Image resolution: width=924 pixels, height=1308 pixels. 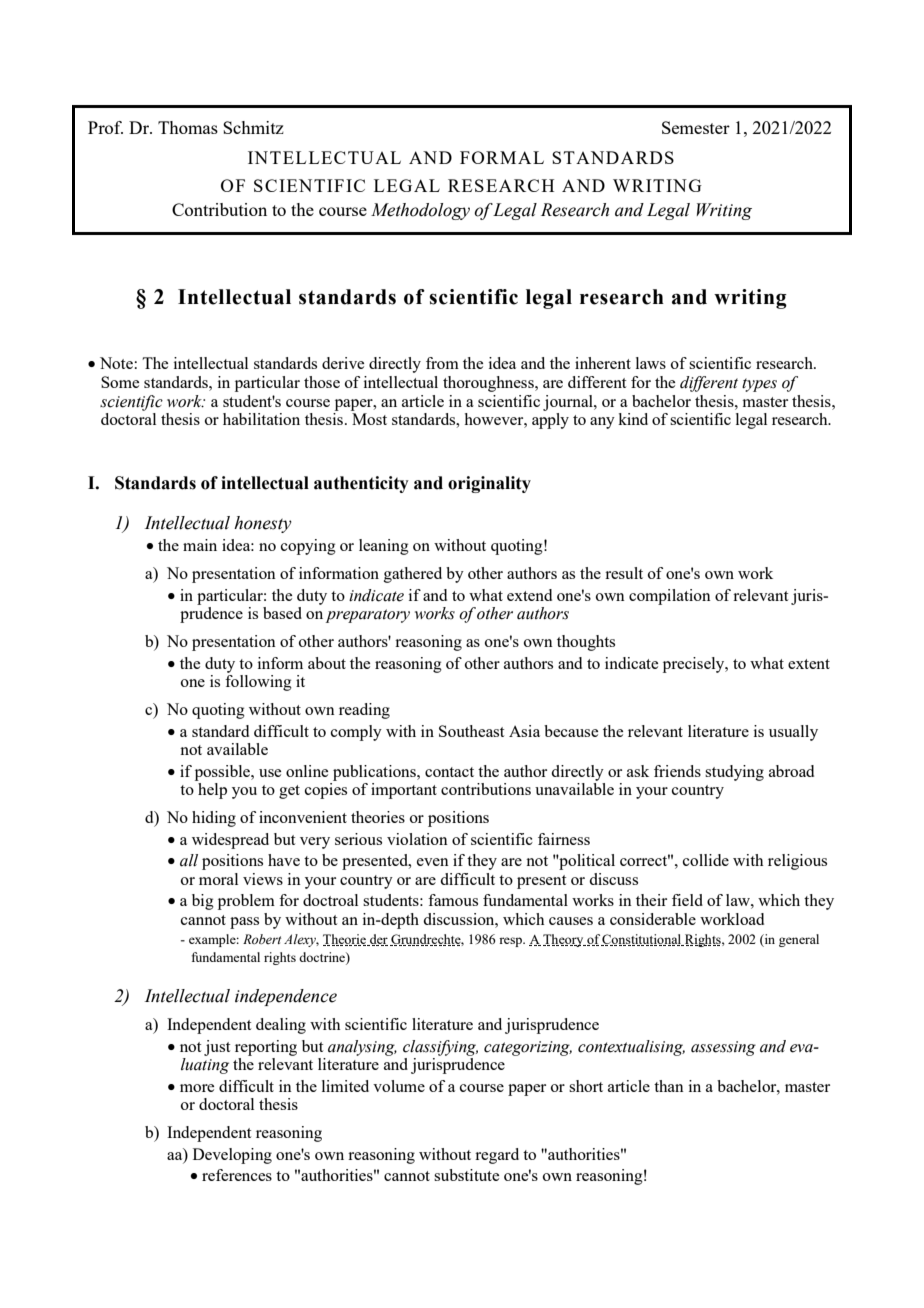 I want to click on violation, so click(x=417, y=839).
